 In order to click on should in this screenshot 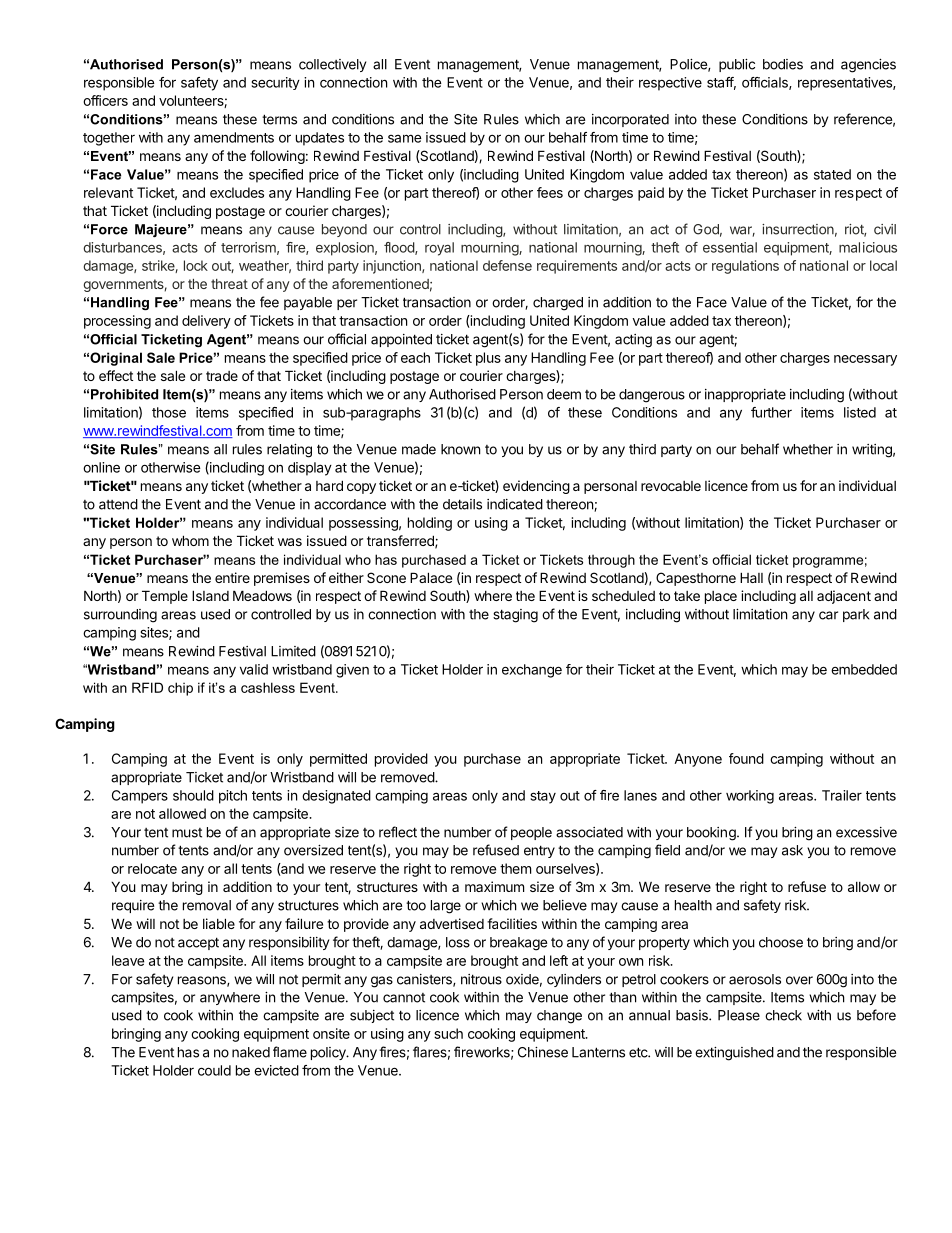, I will do `click(193, 795)`.
